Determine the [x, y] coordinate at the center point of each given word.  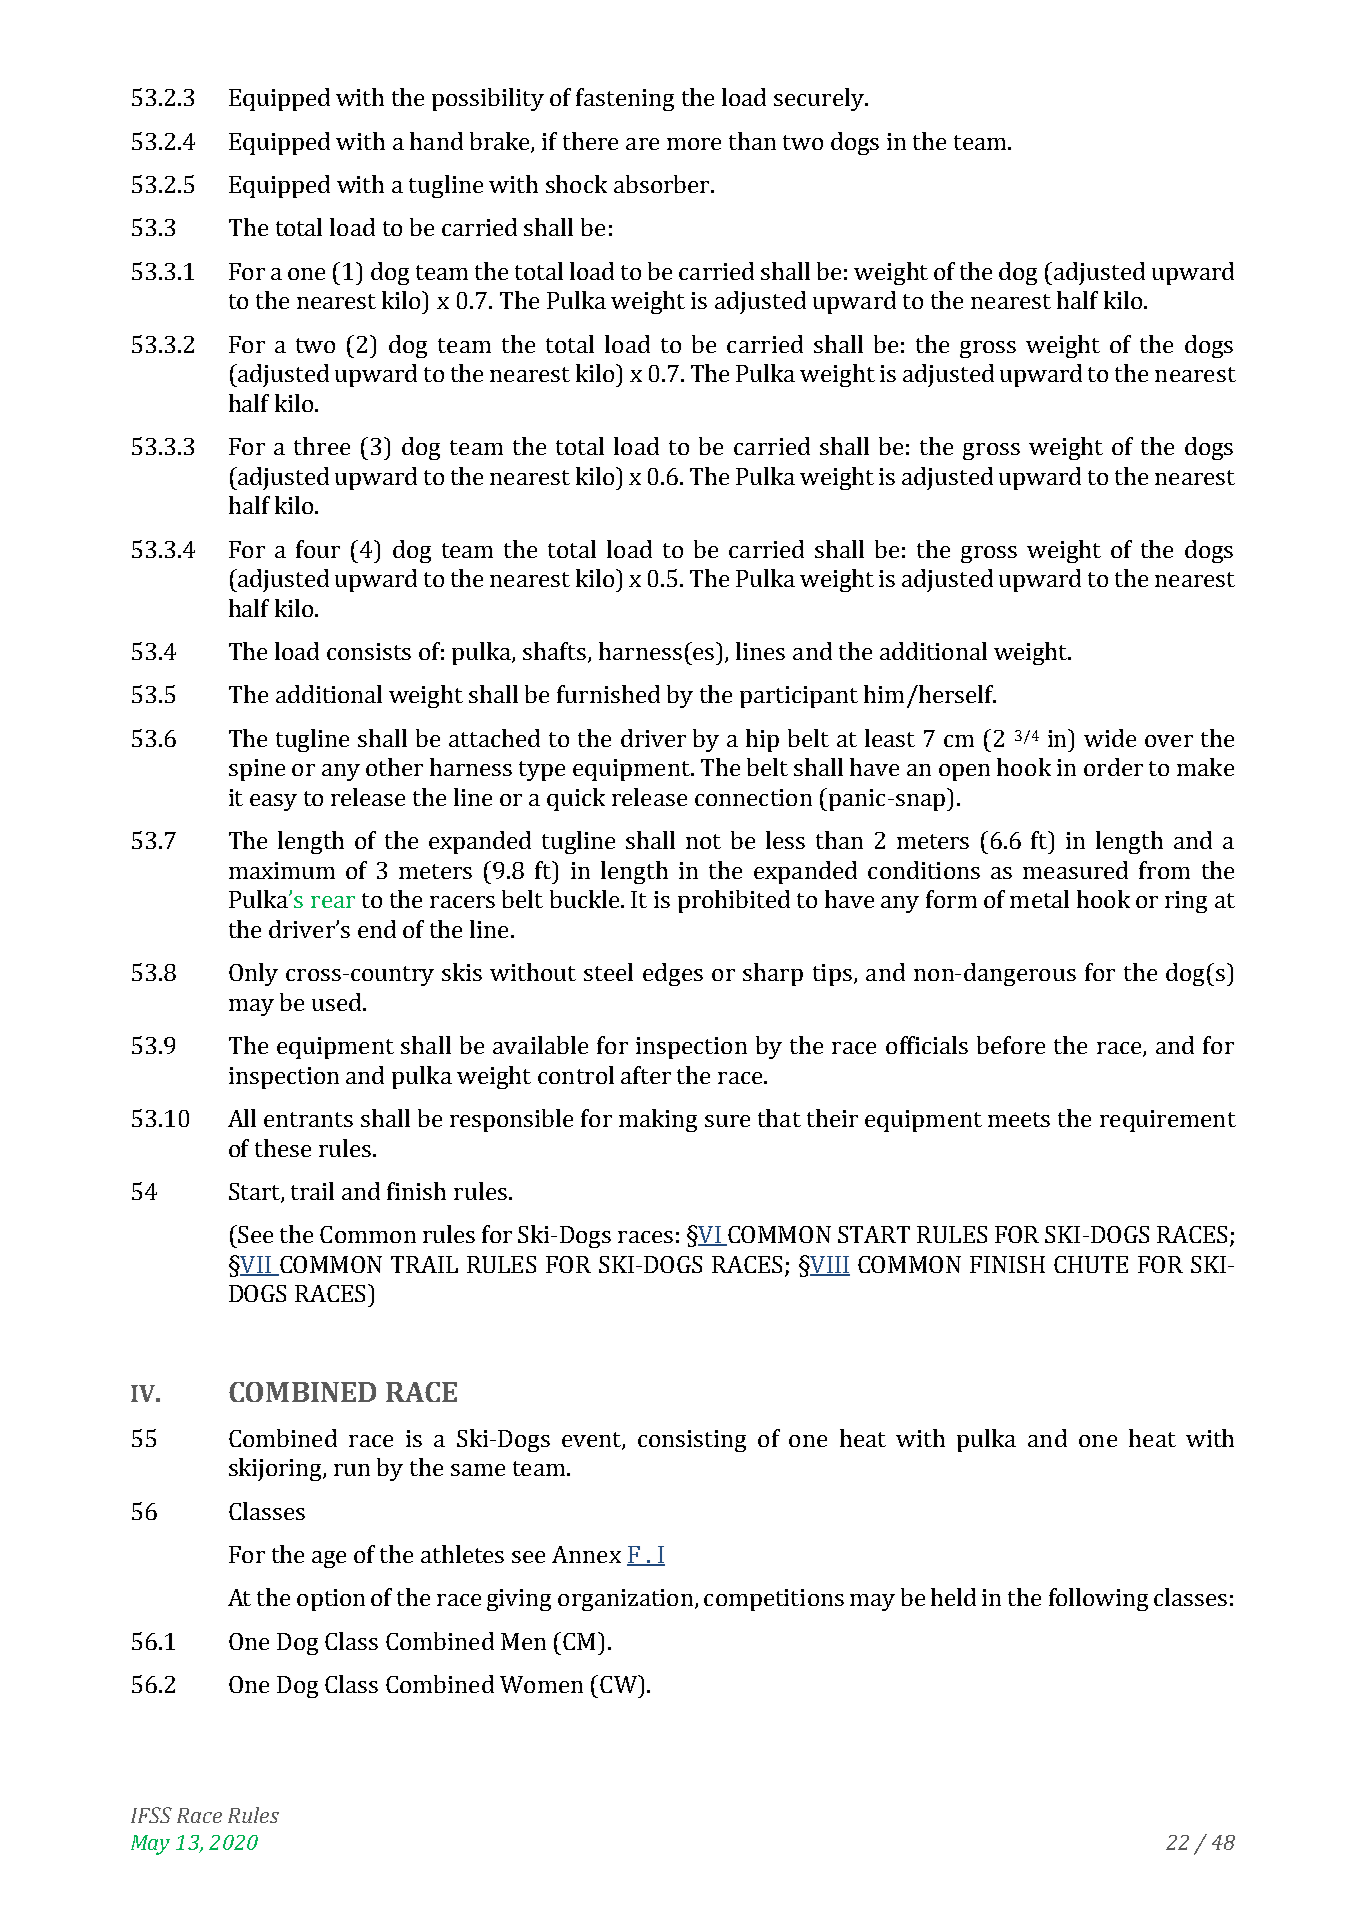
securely [820, 99]
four [318, 549]
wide [1110, 738]
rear [333, 902]
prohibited [734, 901]
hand [436, 141]
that [779, 1118]
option [331, 1600]
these [283, 1148]
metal [1039, 899]
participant [799, 697]
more [694, 144]
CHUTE [1091, 1264]
